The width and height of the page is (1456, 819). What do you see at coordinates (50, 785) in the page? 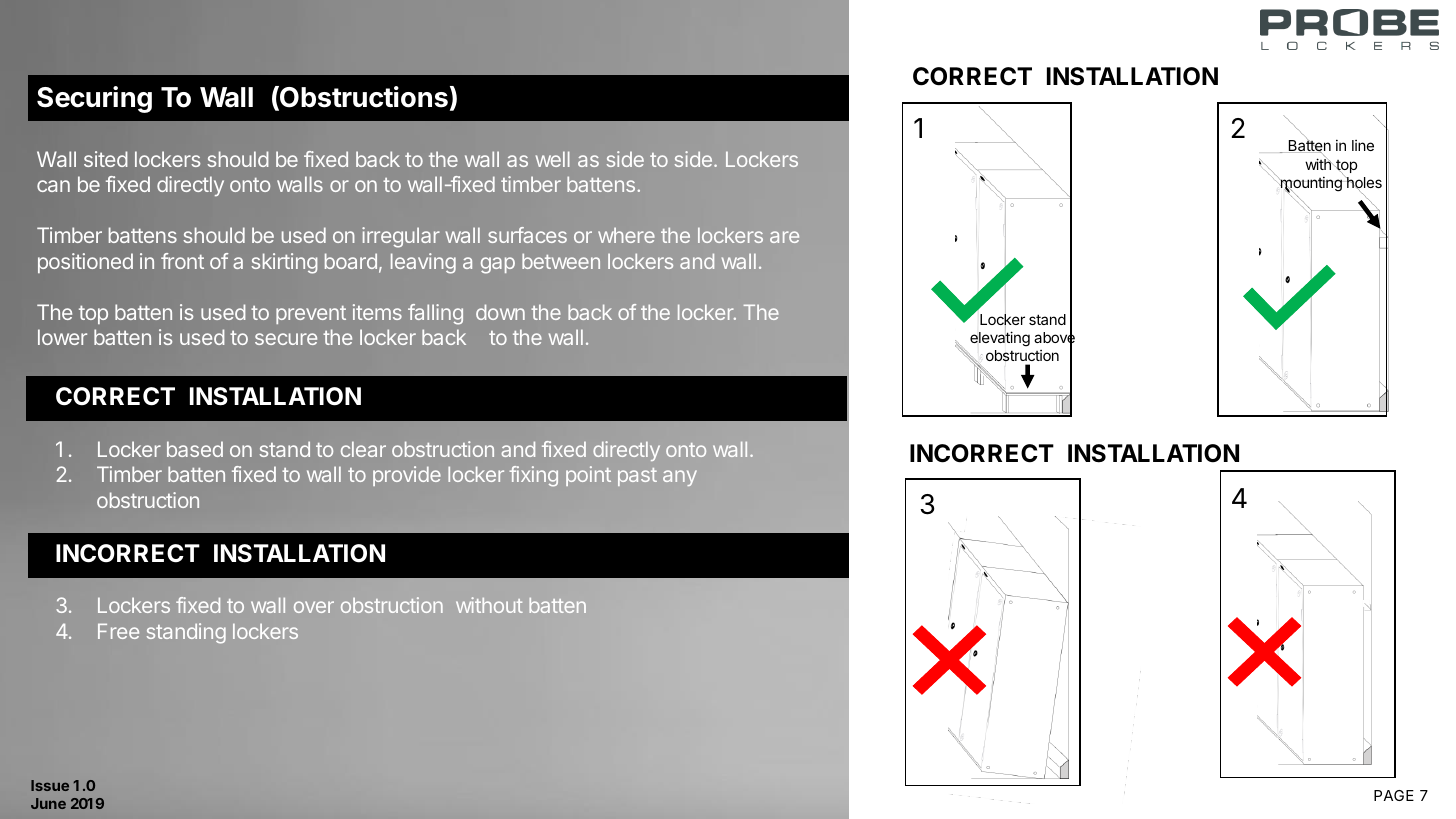
I see `Issue` at bounding box center [50, 785].
